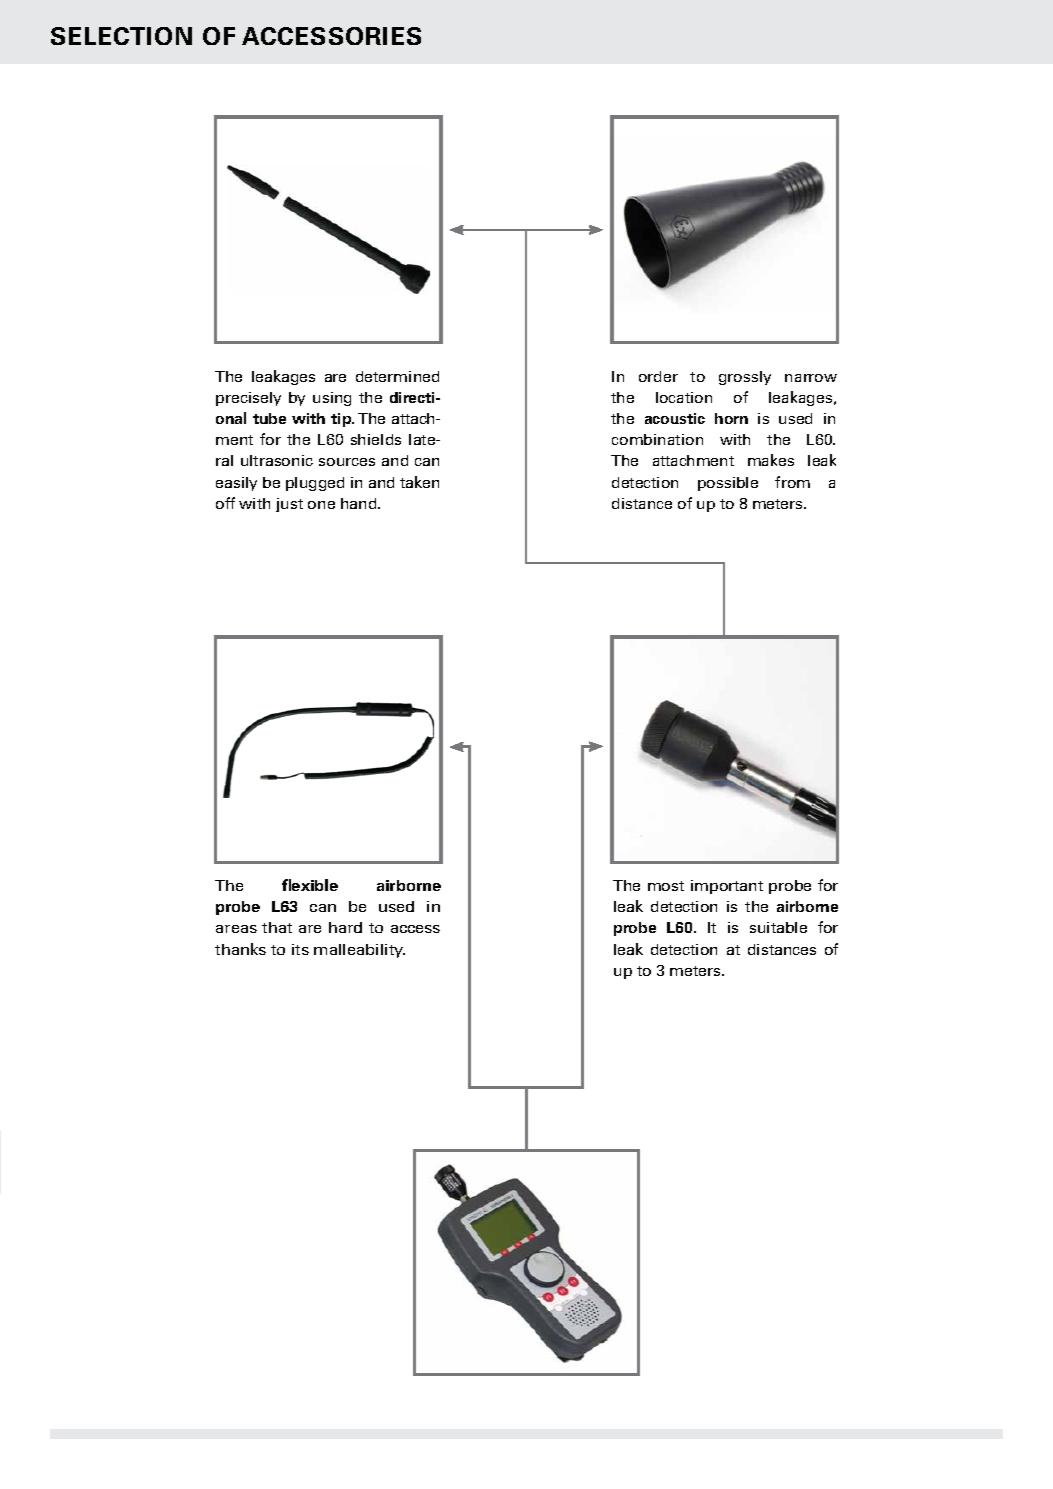 The image size is (1053, 1489). Describe the element at coordinates (745, 378) in the page. I see `grossly` at that location.
